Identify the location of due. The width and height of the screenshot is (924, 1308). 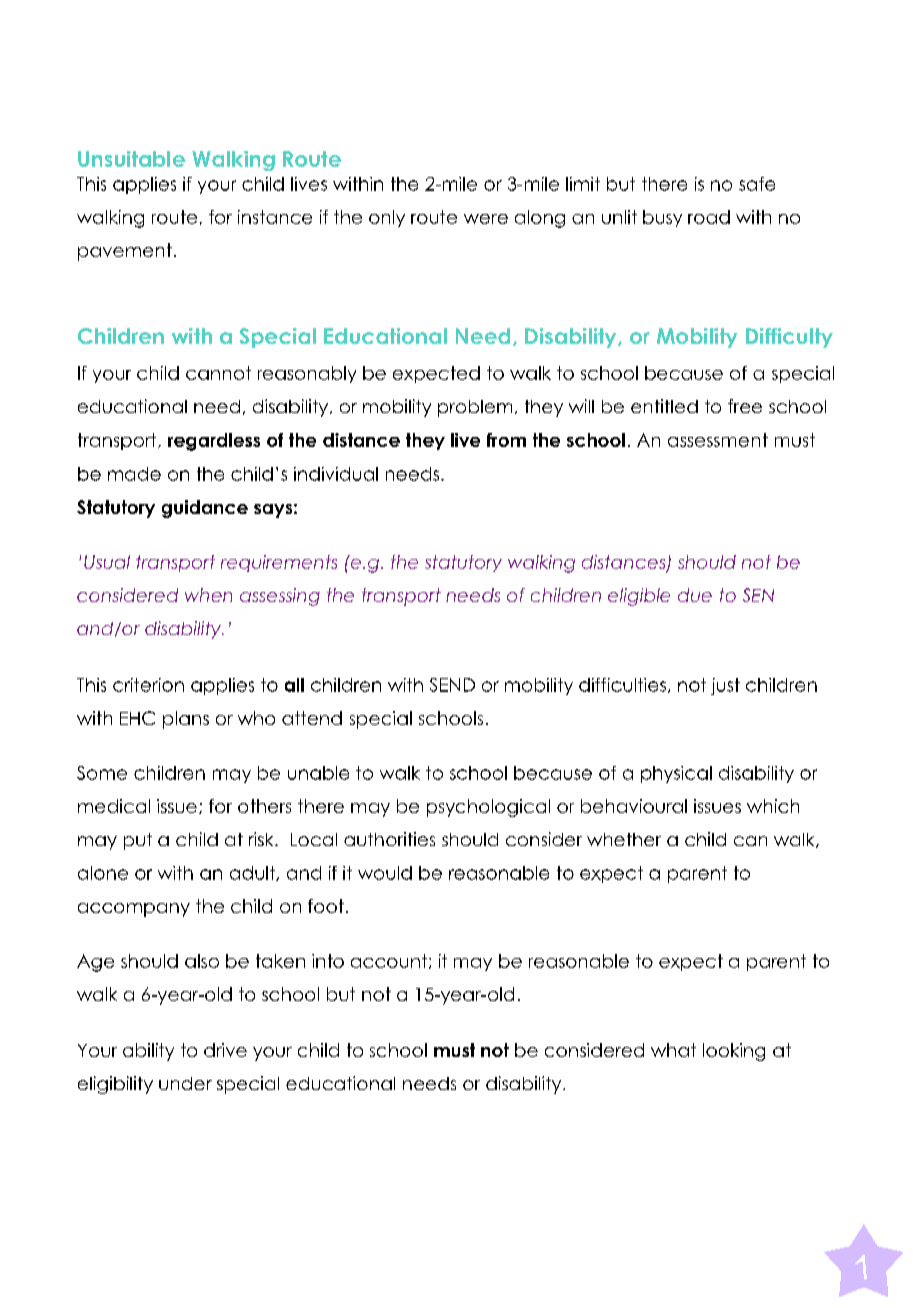
(695, 595).
